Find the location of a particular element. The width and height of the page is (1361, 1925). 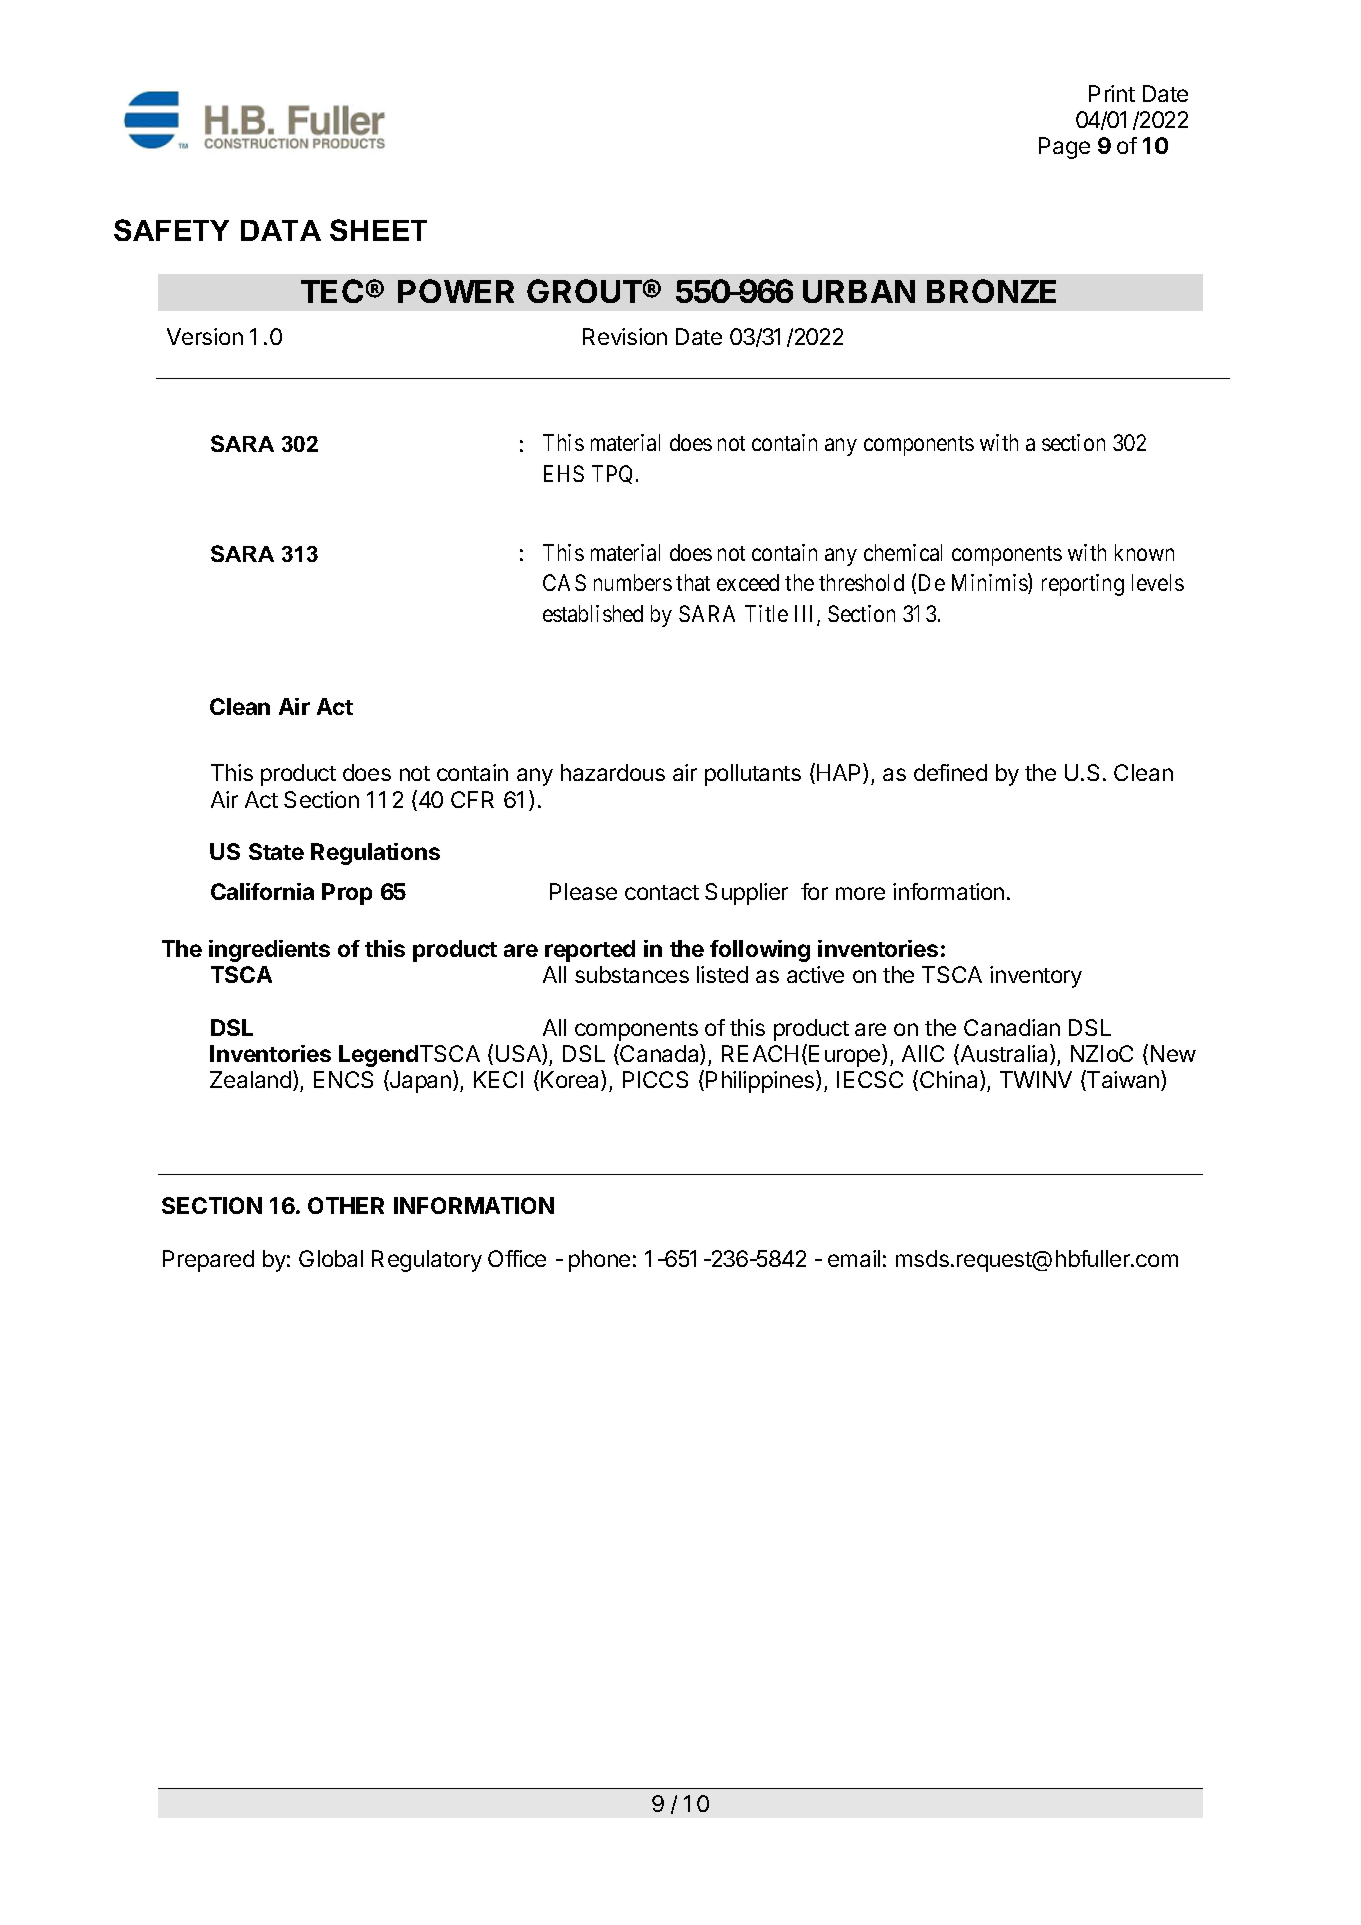

contact is located at coordinates (662, 892).
